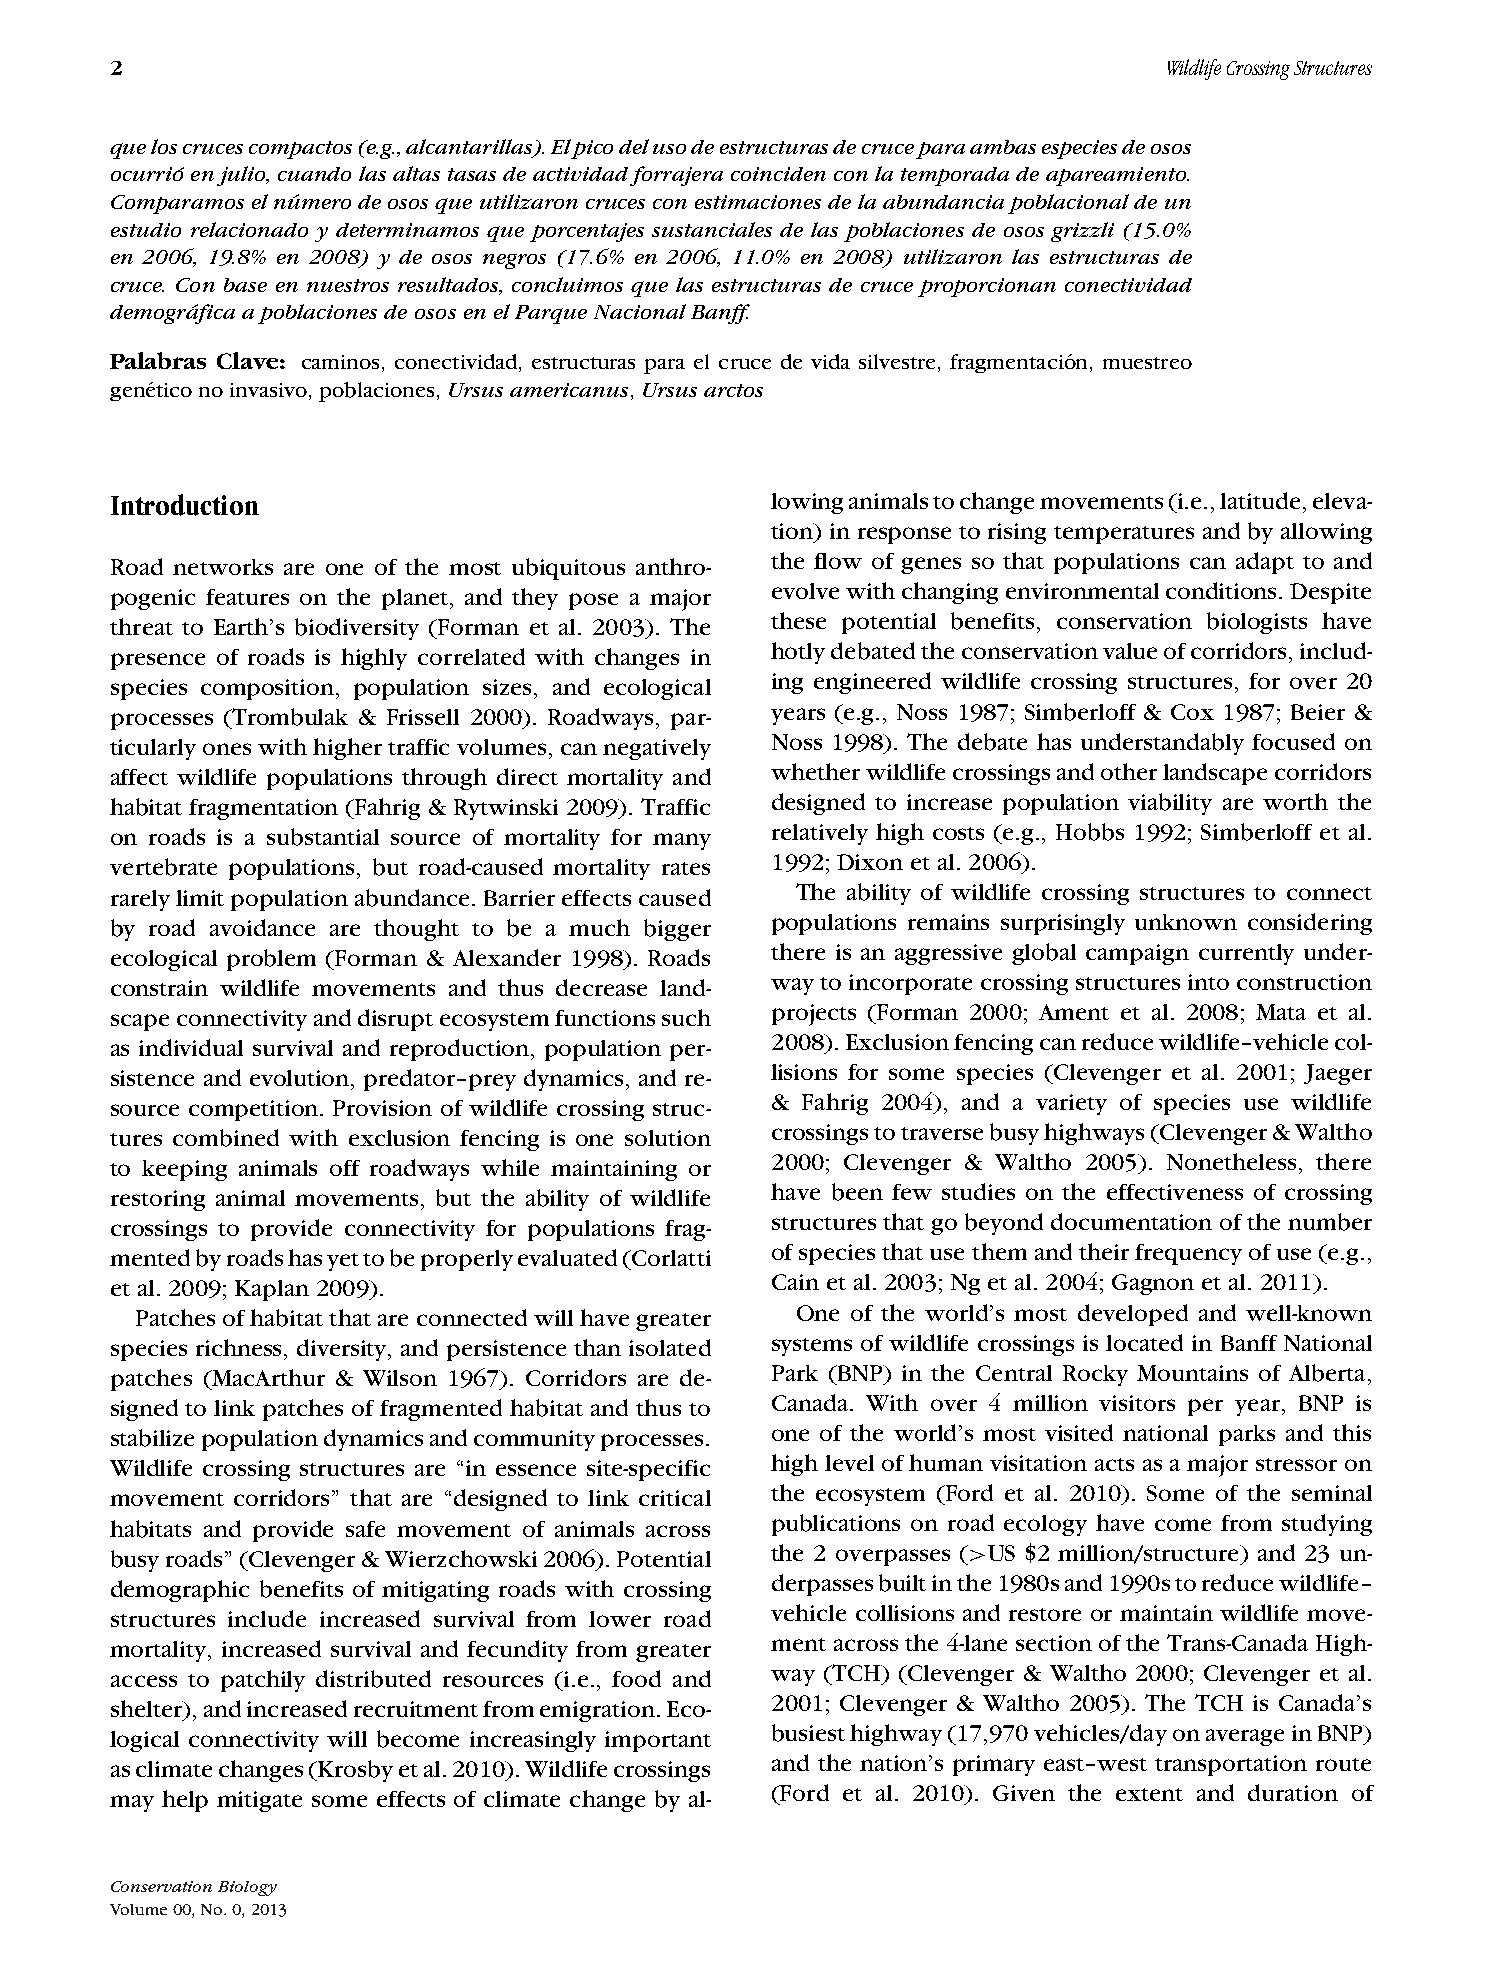 Image resolution: width=1493 pixels, height=1968 pixels. What do you see at coordinates (1192, 712) in the document?
I see `Cox` at bounding box center [1192, 712].
